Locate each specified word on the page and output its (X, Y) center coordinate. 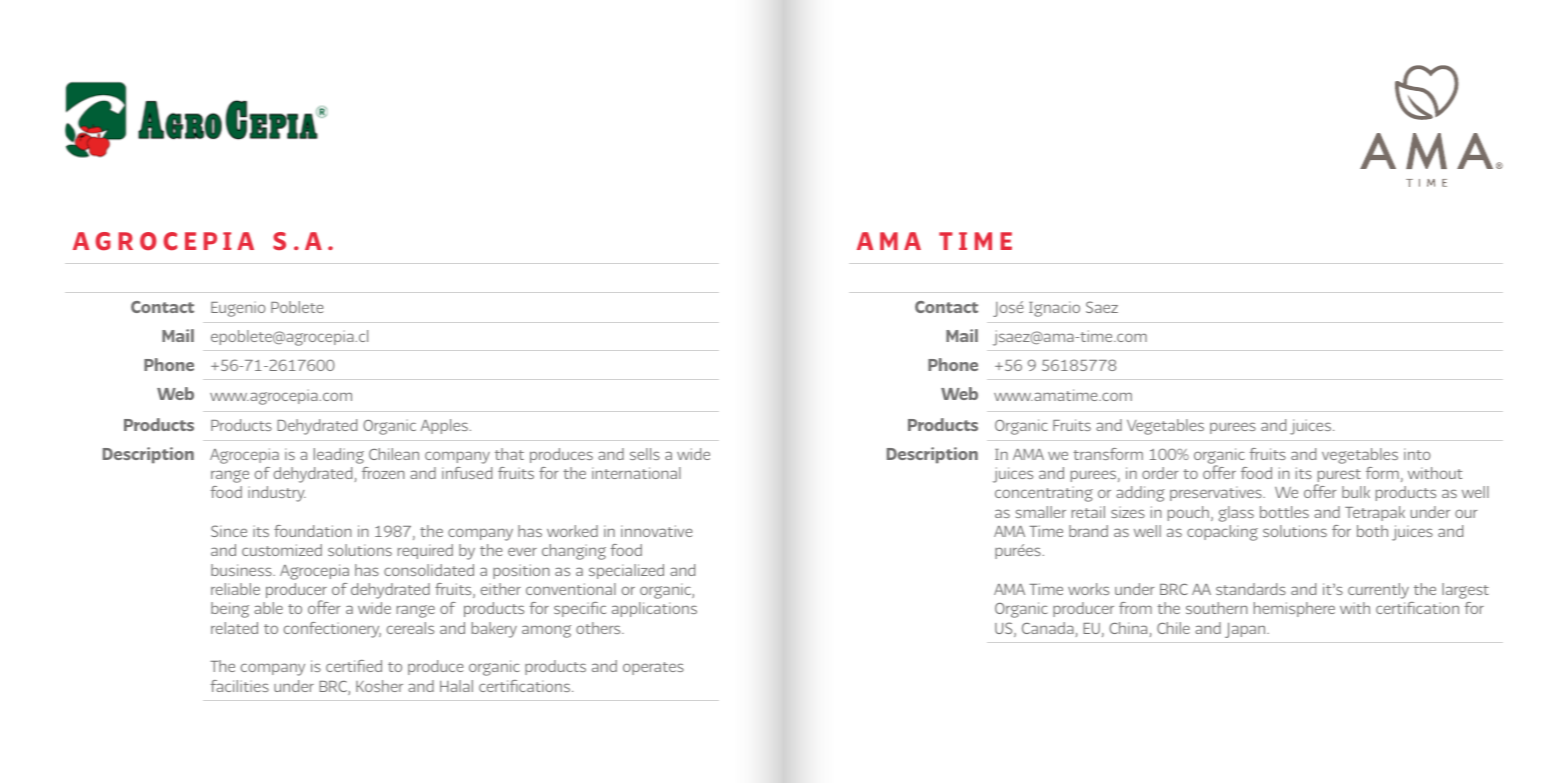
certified (354, 666)
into (1417, 454)
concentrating (1044, 494)
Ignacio (1054, 309)
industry (277, 494)
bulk (1356, 492)
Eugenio (238, 309)
